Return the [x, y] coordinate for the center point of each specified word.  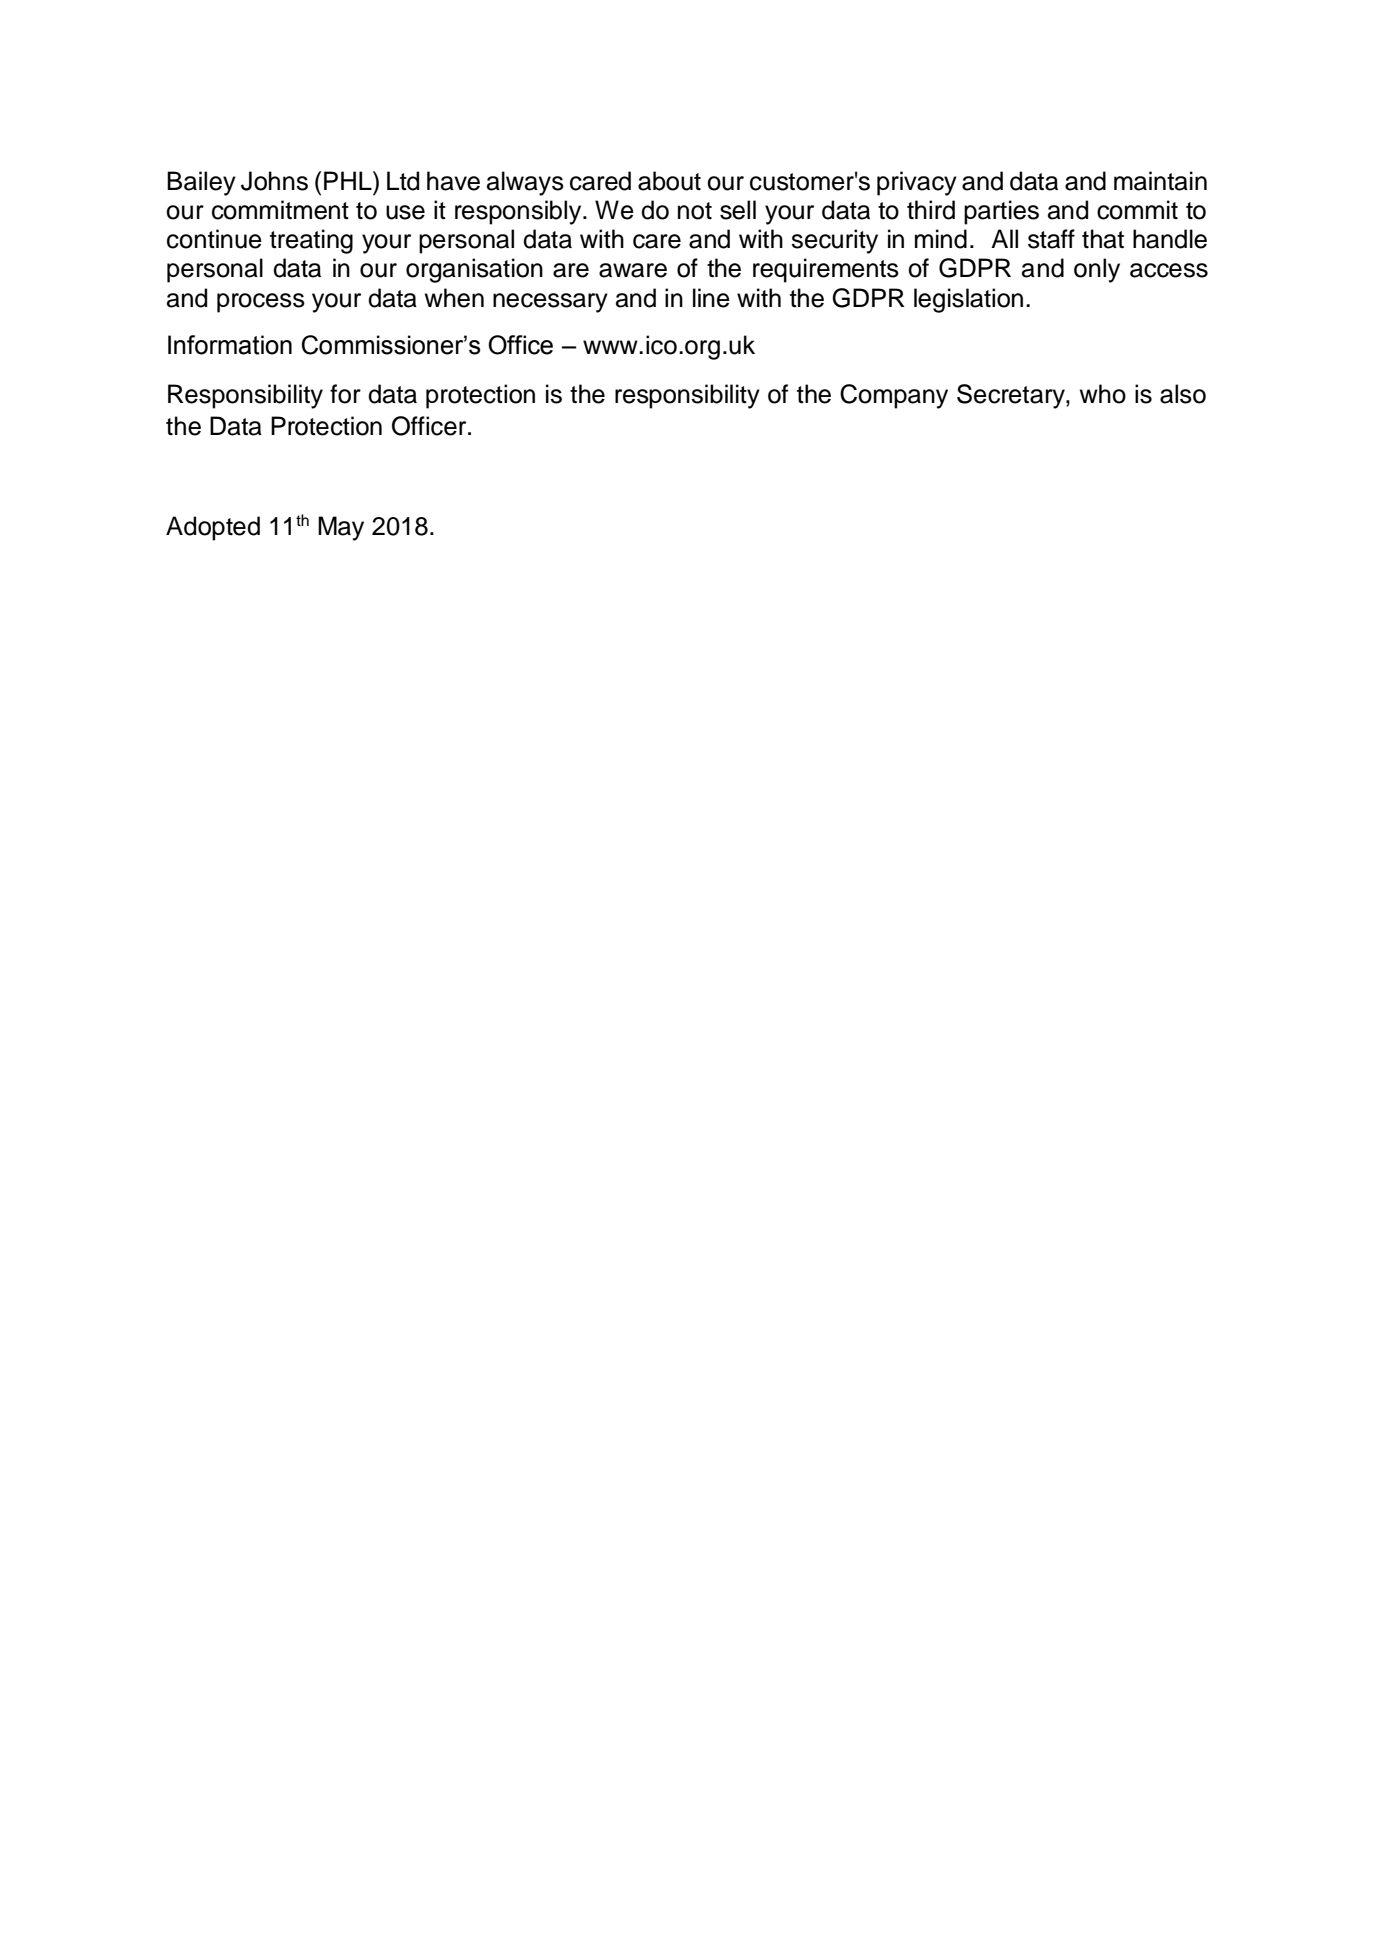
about [669, 181]
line [711, 298]
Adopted [213, 528]
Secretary [1012, 396]
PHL [349, 180]
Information [230, 345]
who [1103, 394]
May [341, 528]
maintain [1160, 181]
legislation [968, 300]
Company [894, 396]
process [261, 303]
